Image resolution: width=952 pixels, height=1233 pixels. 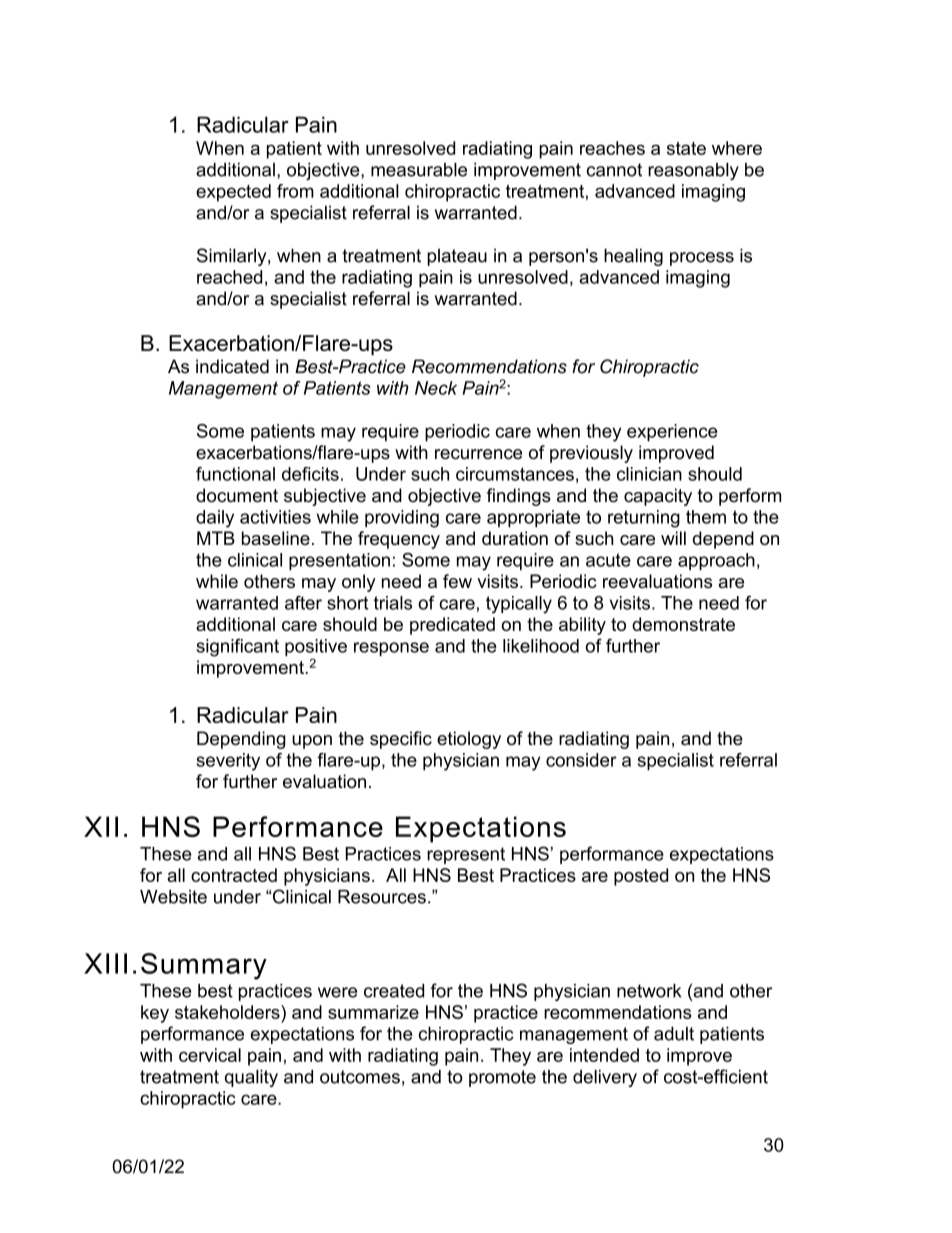 What do you see at coordinates (419, 170) in the page?
I see `measurable` at bounding box center [419, 170].
